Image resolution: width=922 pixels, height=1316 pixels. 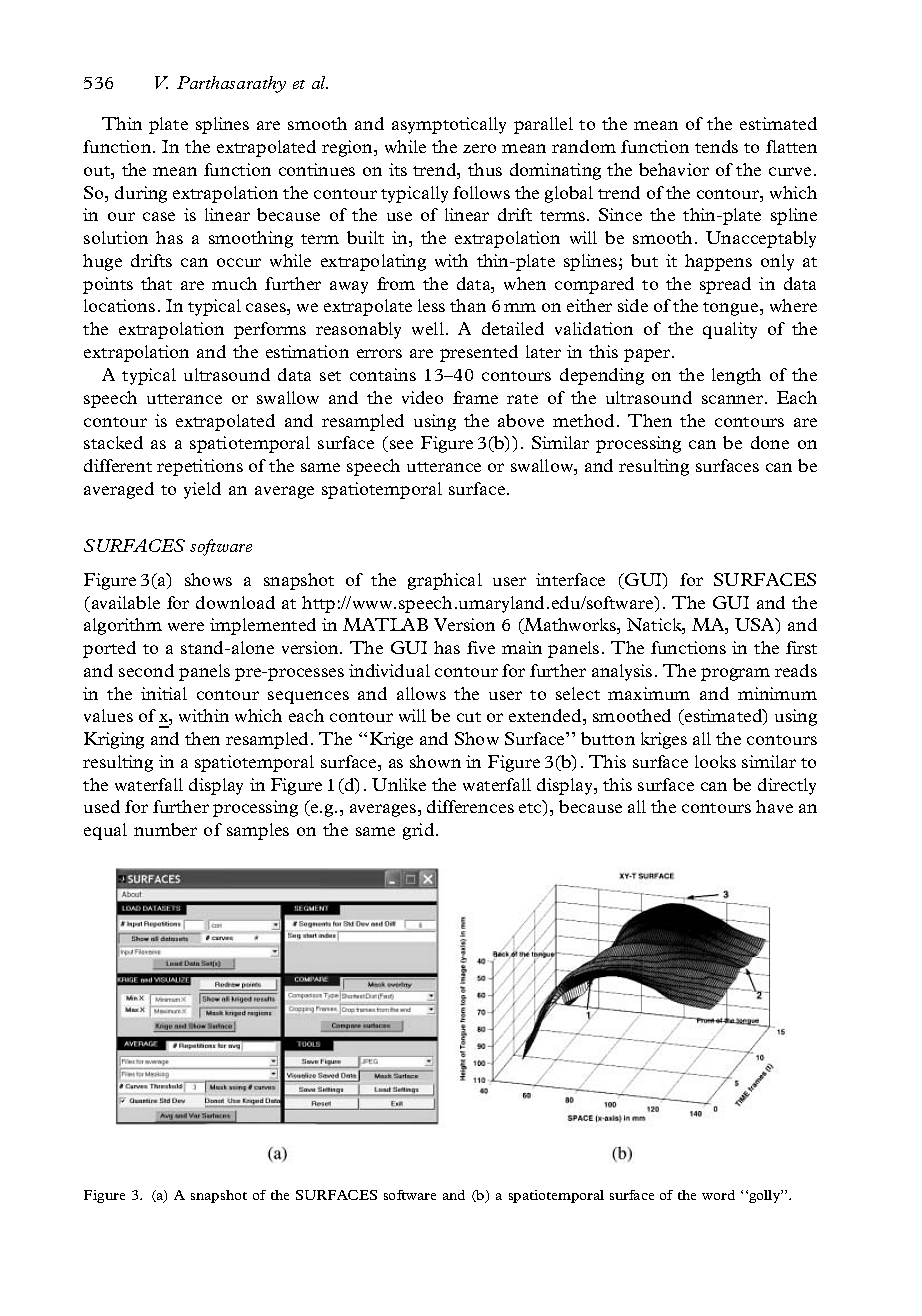 What do you see at coordinates (479, 148) in the screenshot?
I see `zero` at bounding box center [479, 148].
